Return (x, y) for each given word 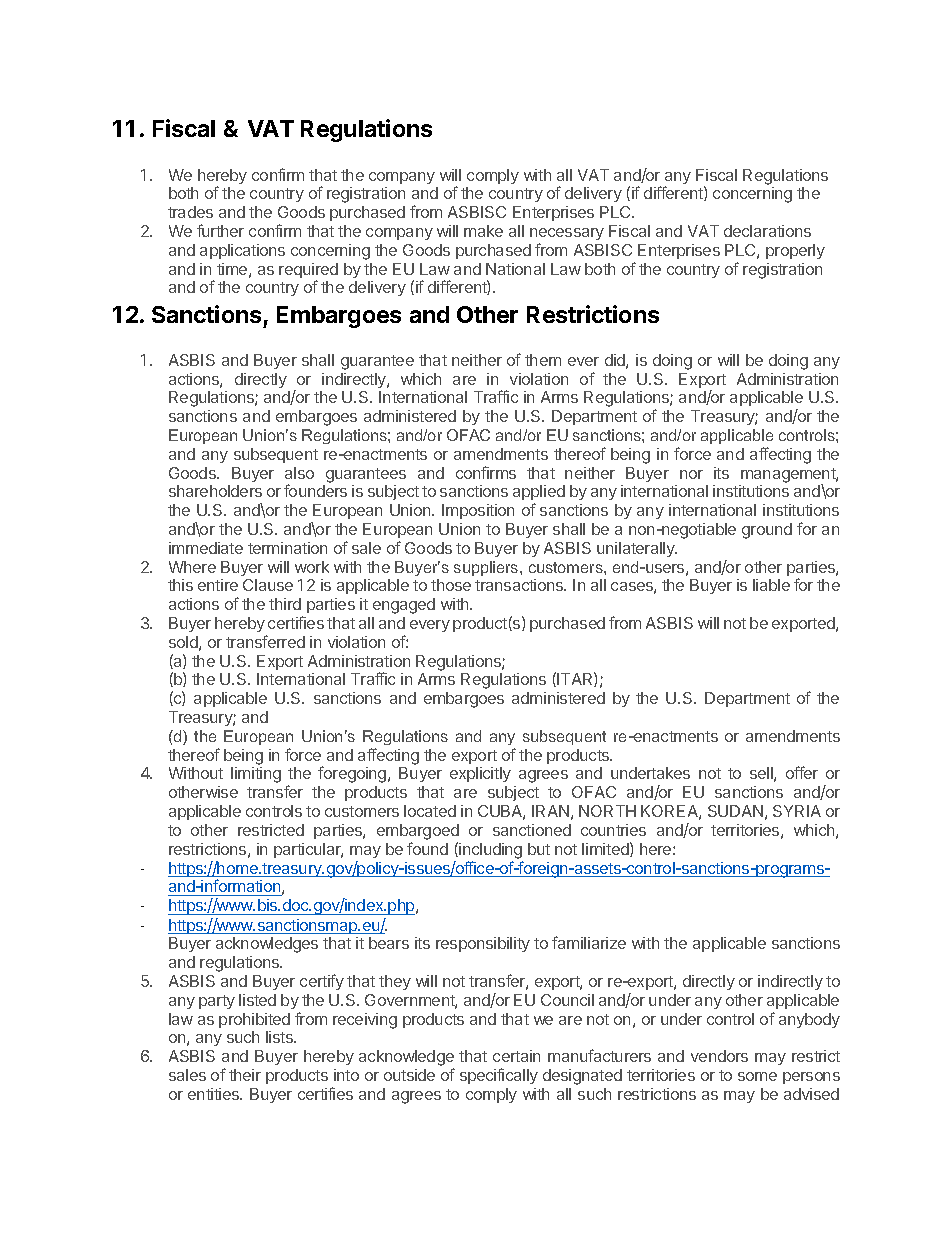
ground (767, 531)
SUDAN (735, 811)
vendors (719, 1056)
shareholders (215, 491)
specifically (499, 1076)
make (483, 231)
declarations (767, 231)
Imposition (478, 511)
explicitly (480, 774)
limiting (256, 775)
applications (242, 251)
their (245, 1075)
